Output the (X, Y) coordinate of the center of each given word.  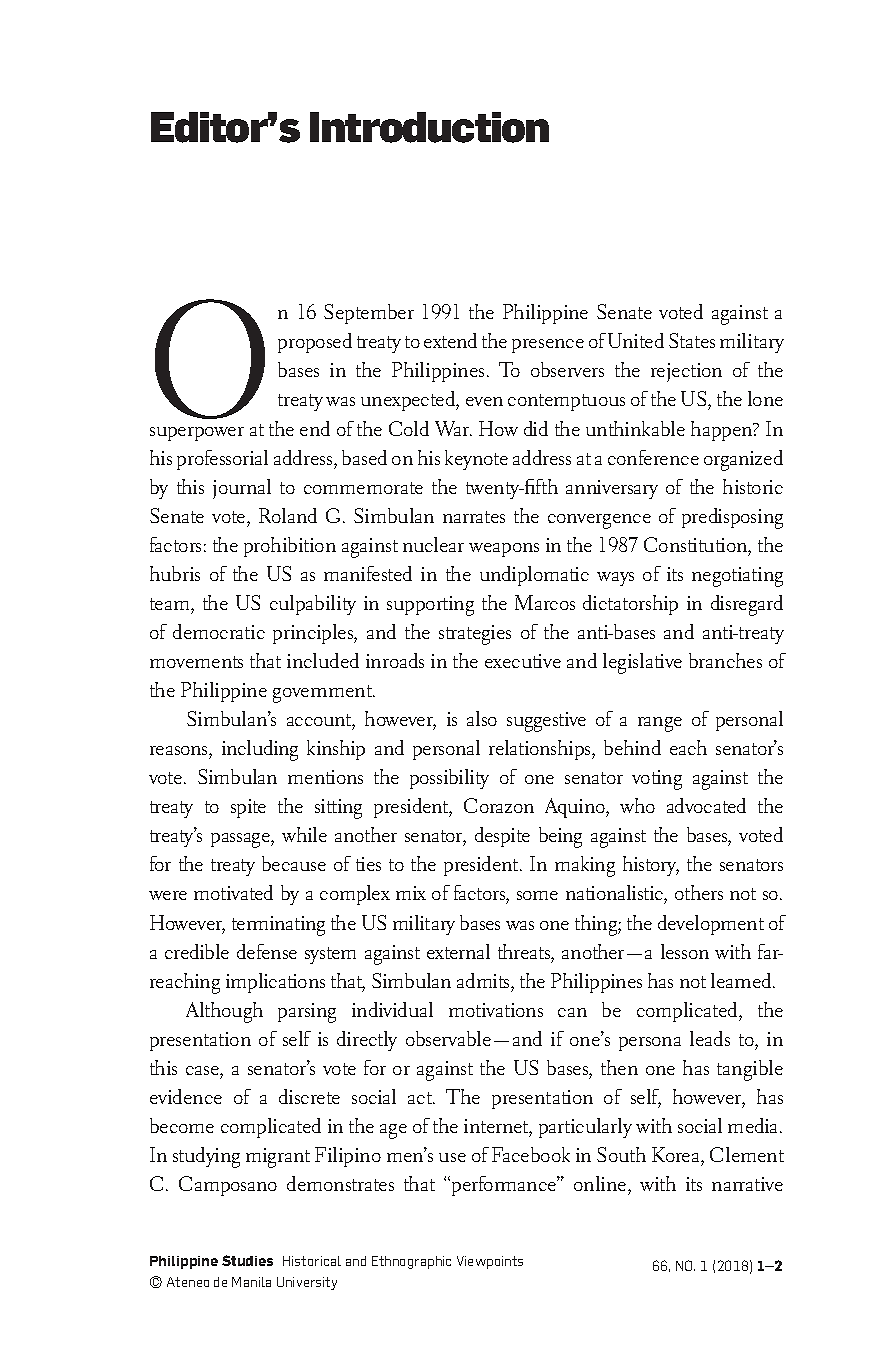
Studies (247, 1260)
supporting (430, 606)
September (369, 314)
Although (224, 1012)
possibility (449, 779)
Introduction (429, 127)
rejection (686, 372)
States (692, 340)
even (484, 401)
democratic (219, 631)
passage (241, 840)
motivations (496, 1010)
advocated (706, 805)
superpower (197, 434)
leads (710, 1038)
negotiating (737, 577)
